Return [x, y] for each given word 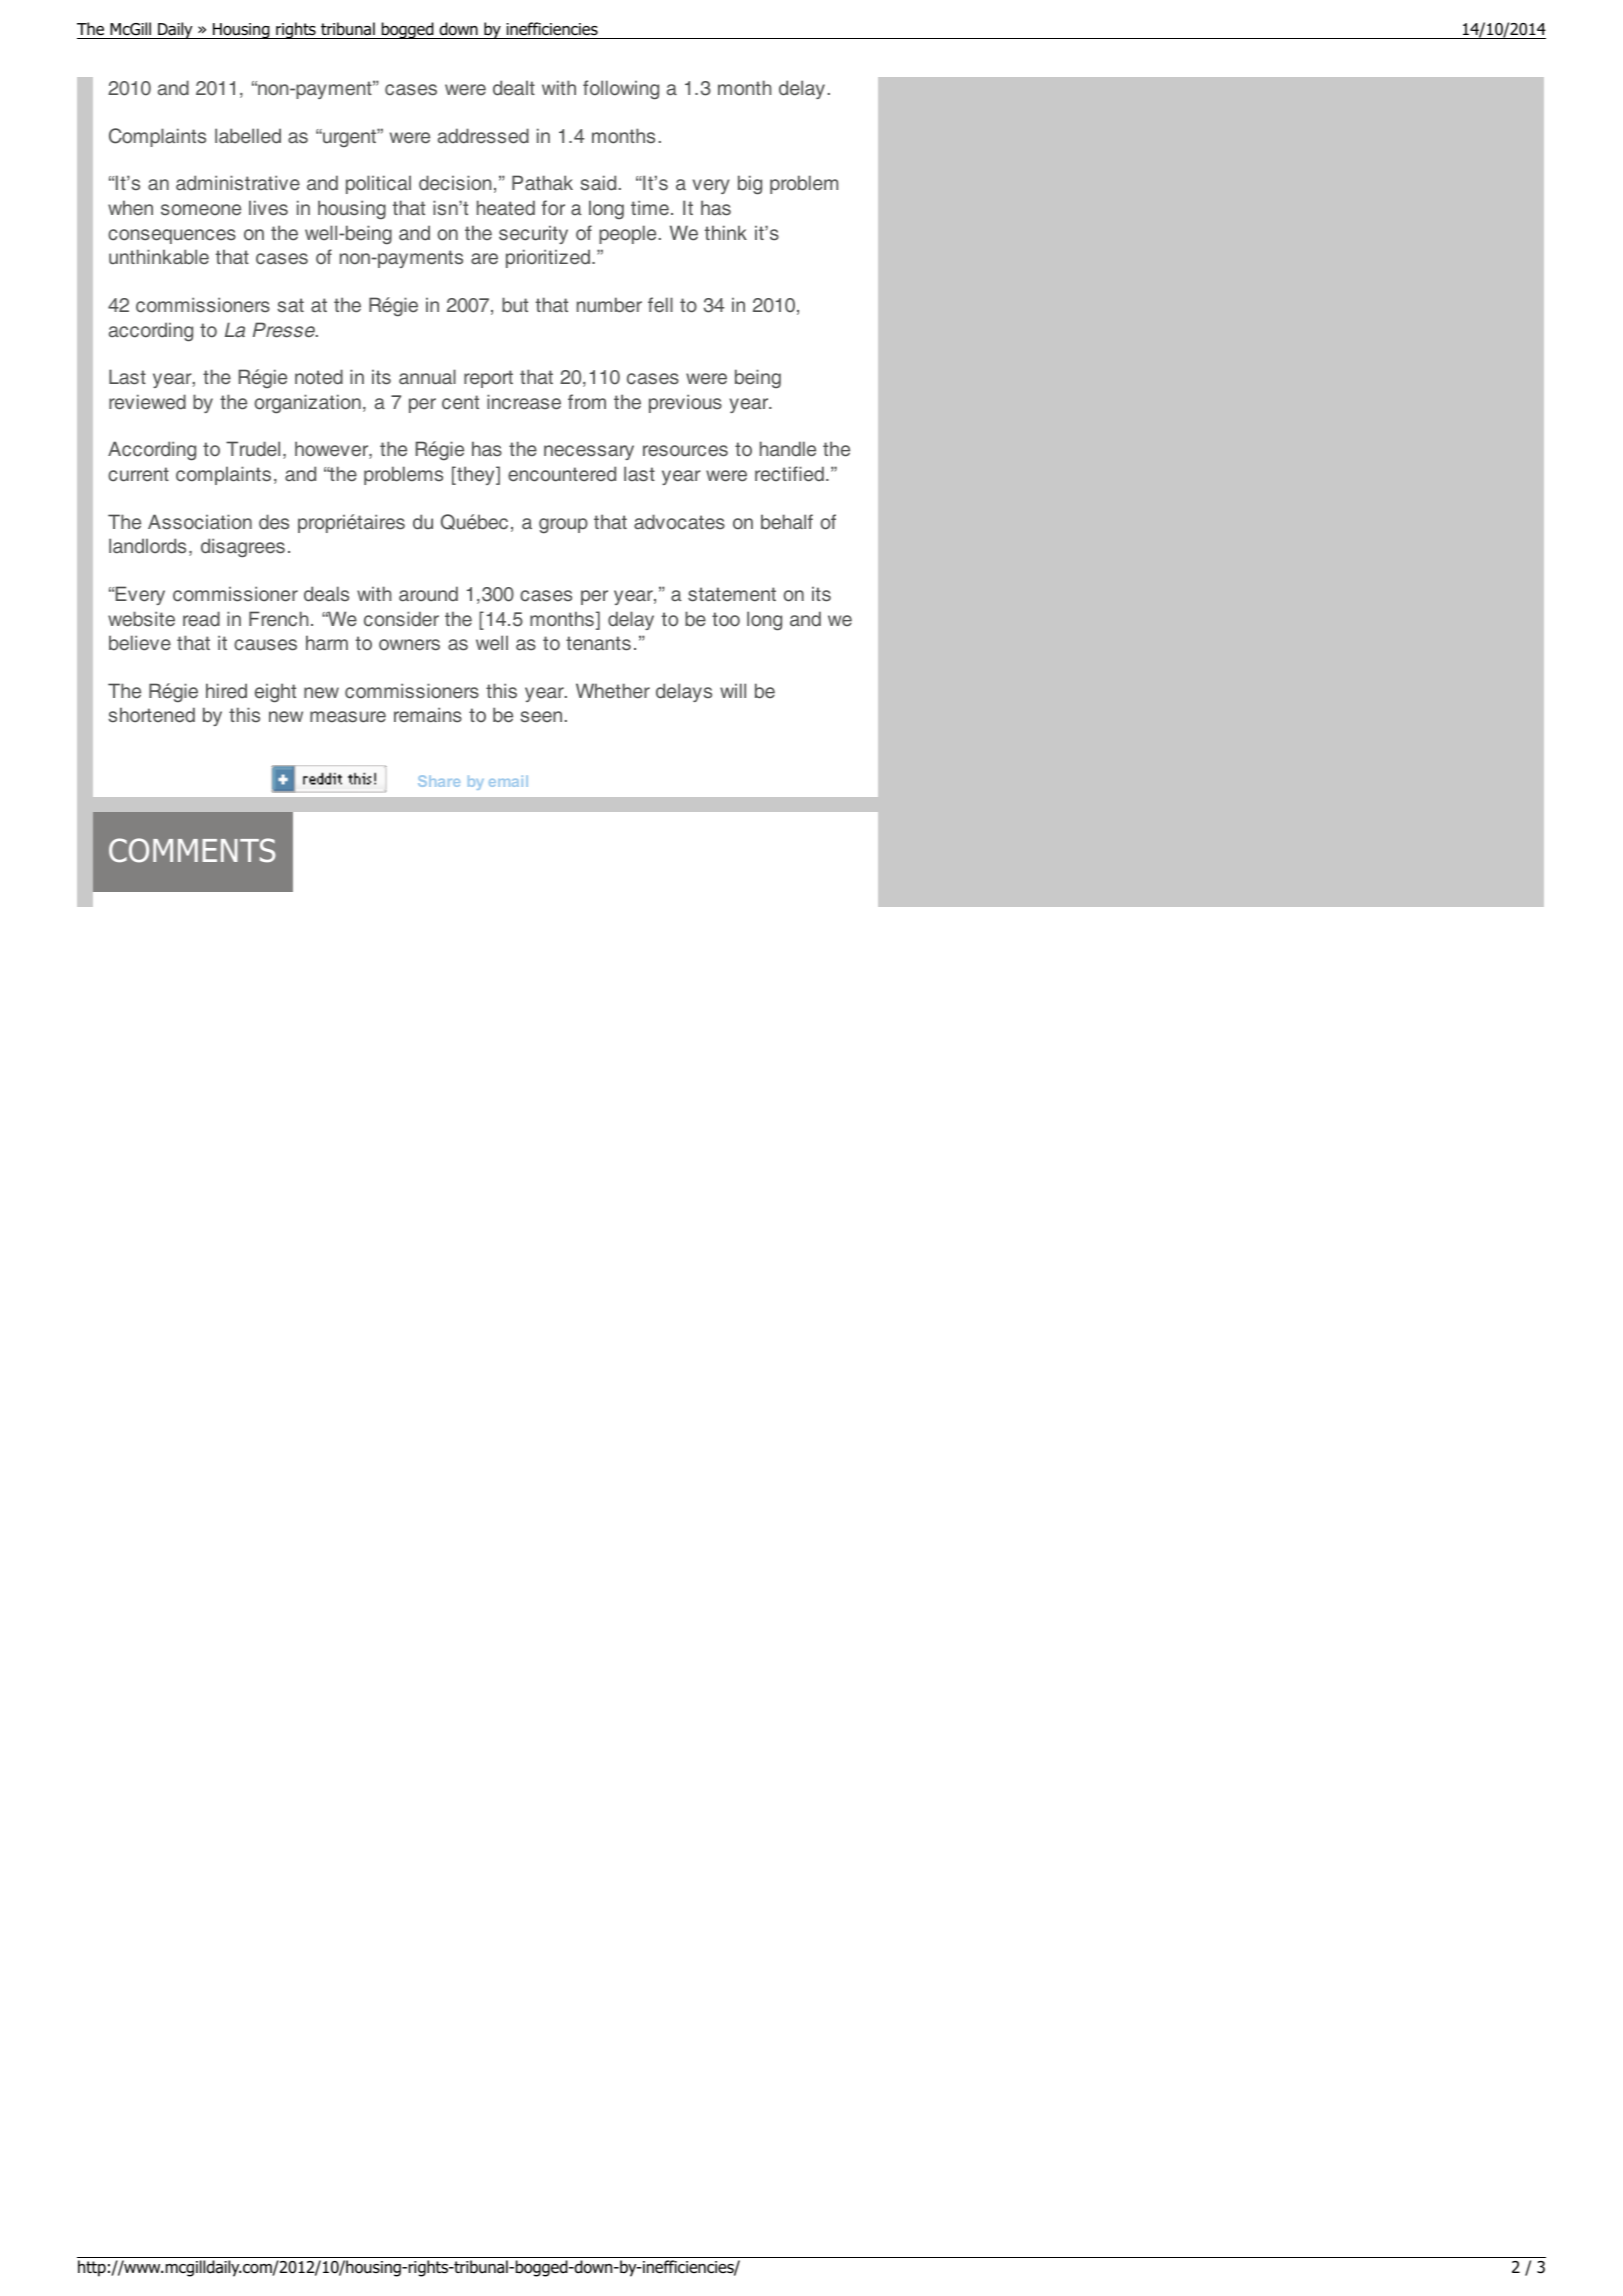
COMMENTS [192, 850]
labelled [248, 136]
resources [685, 451]
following [621, 90]
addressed [483, 136]
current [138, 474]
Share [439, 781]
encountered [562, 474]
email [508, 781]
